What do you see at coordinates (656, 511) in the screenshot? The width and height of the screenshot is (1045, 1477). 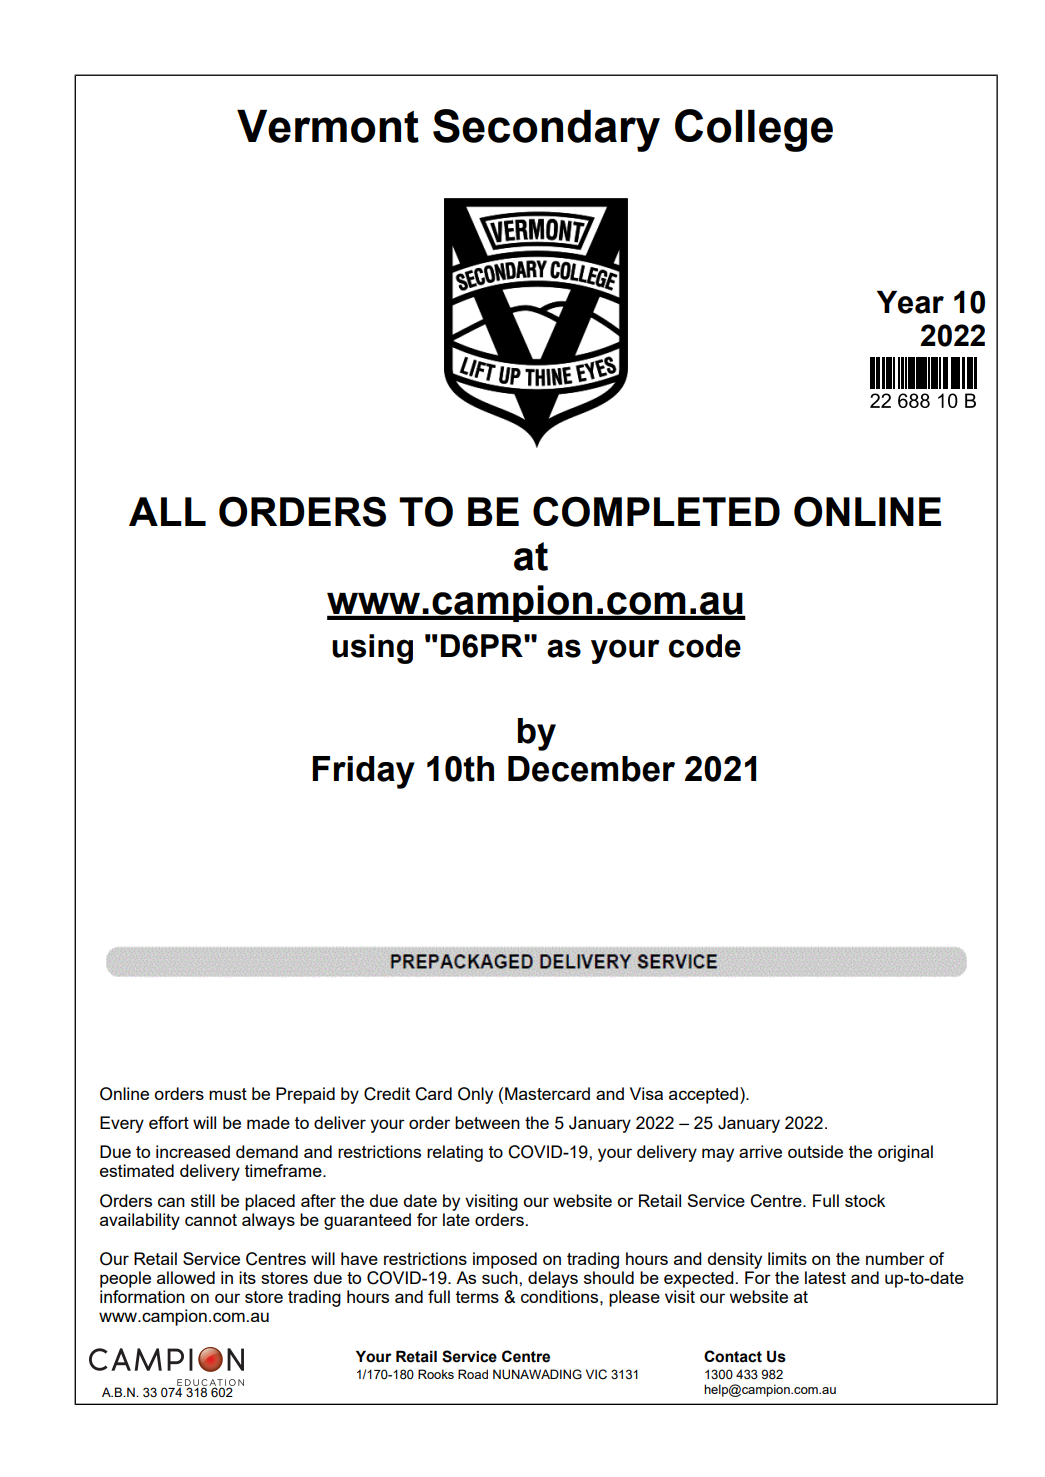 I see `COMPLETED` at bounding box center [656, 511].
